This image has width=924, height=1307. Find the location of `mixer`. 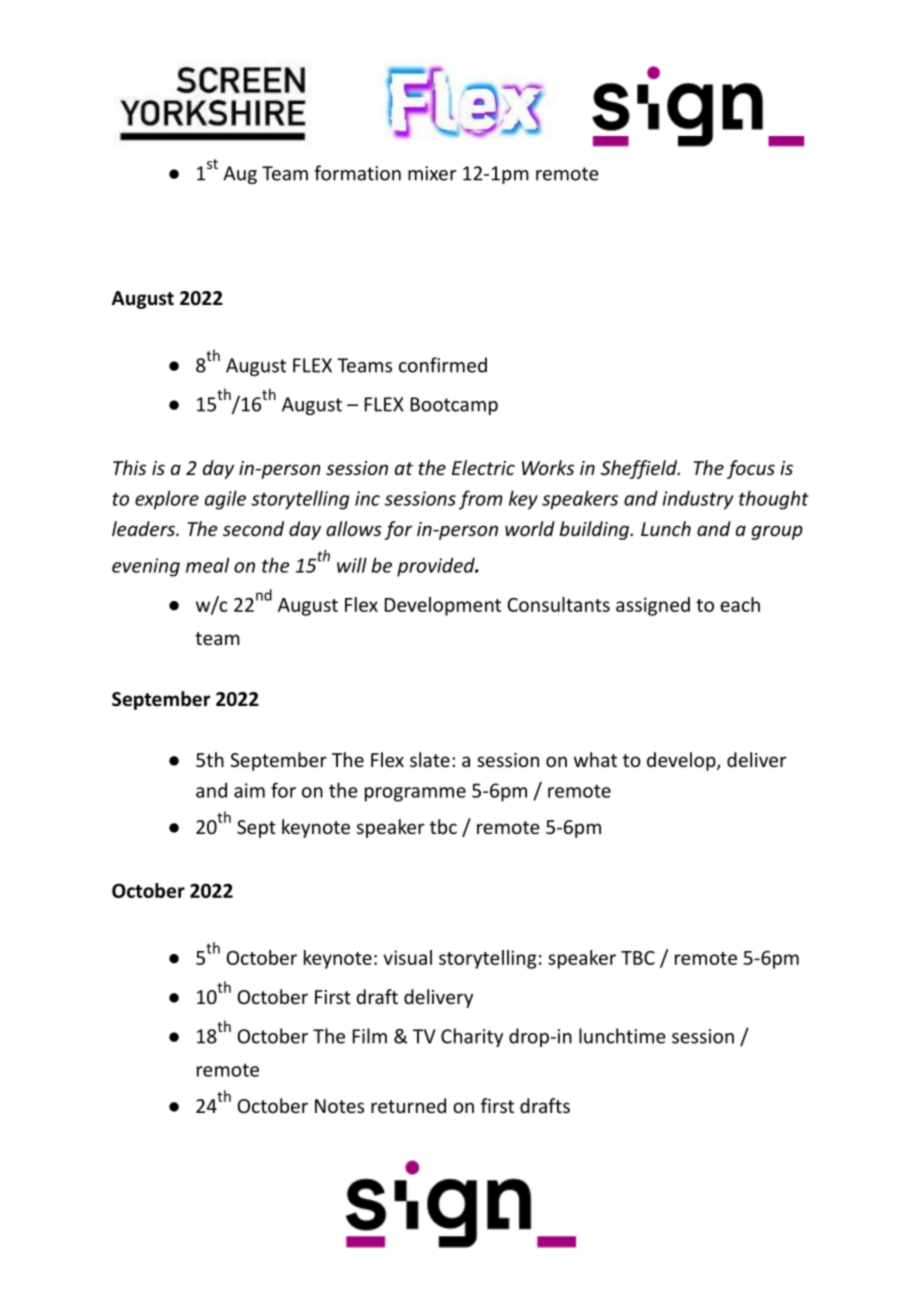

mixer is located at coordinates (432, 173).
